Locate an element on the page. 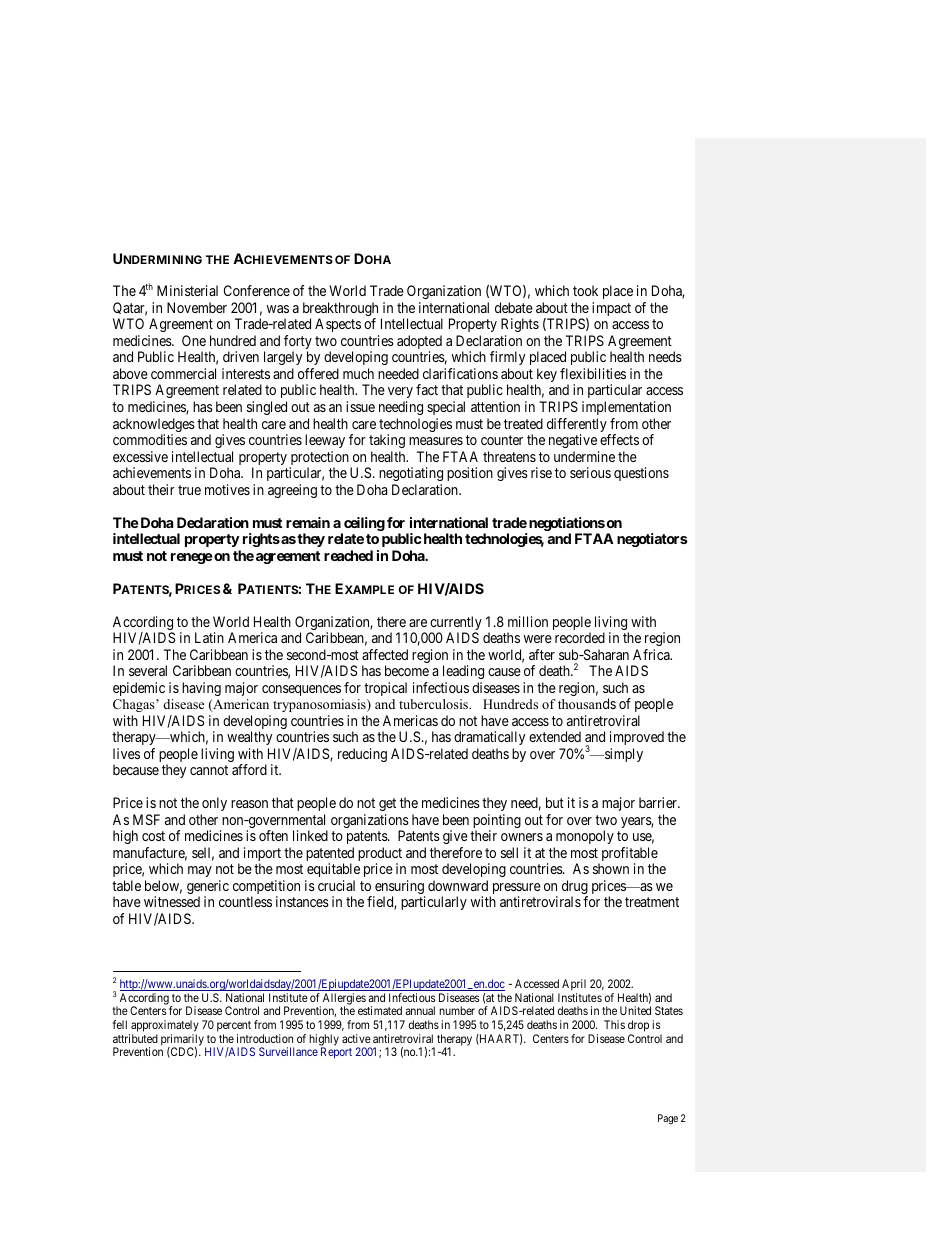  serious is located at coordinates (590, 472).
